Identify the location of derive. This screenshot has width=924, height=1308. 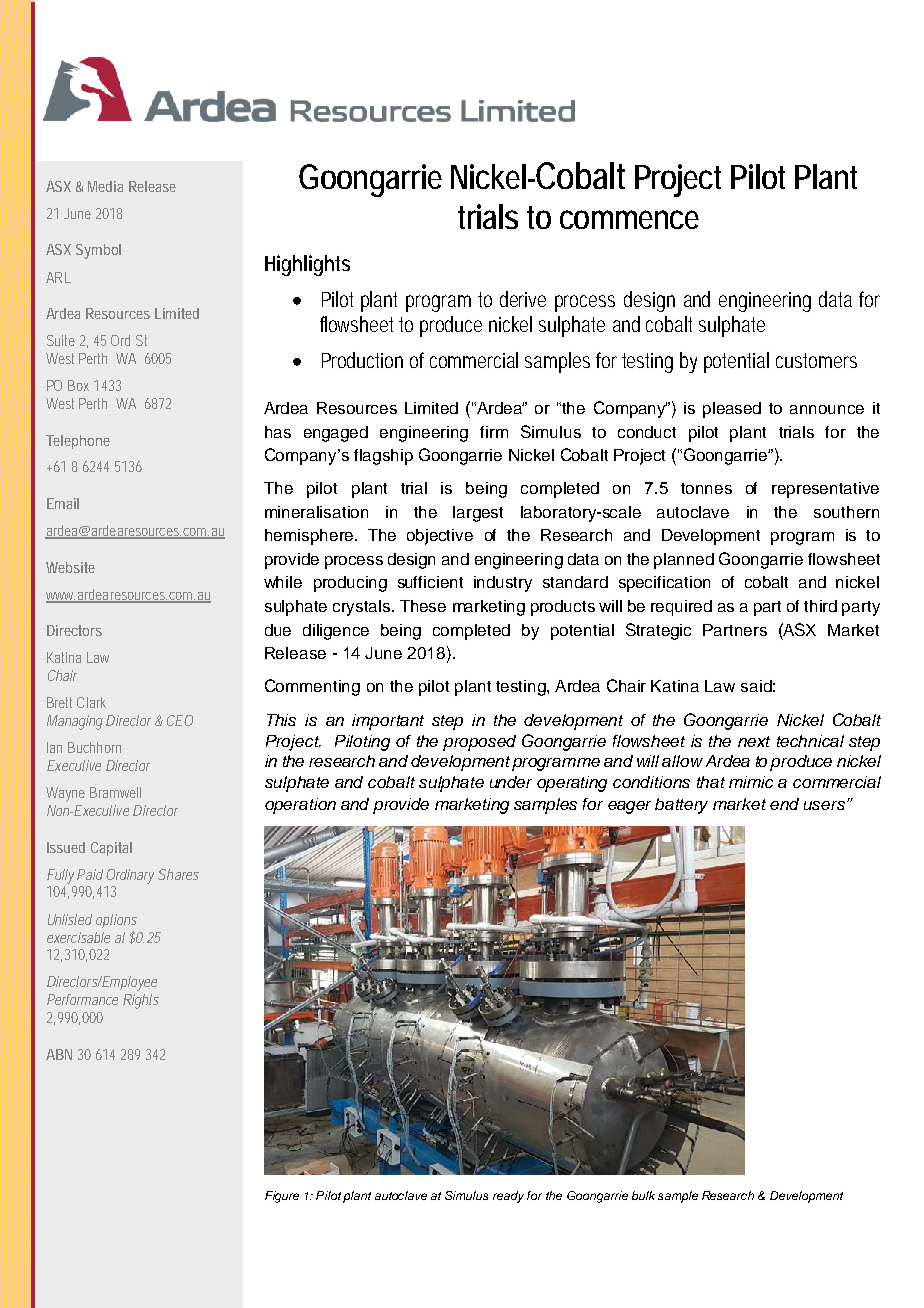
(523, 299).
